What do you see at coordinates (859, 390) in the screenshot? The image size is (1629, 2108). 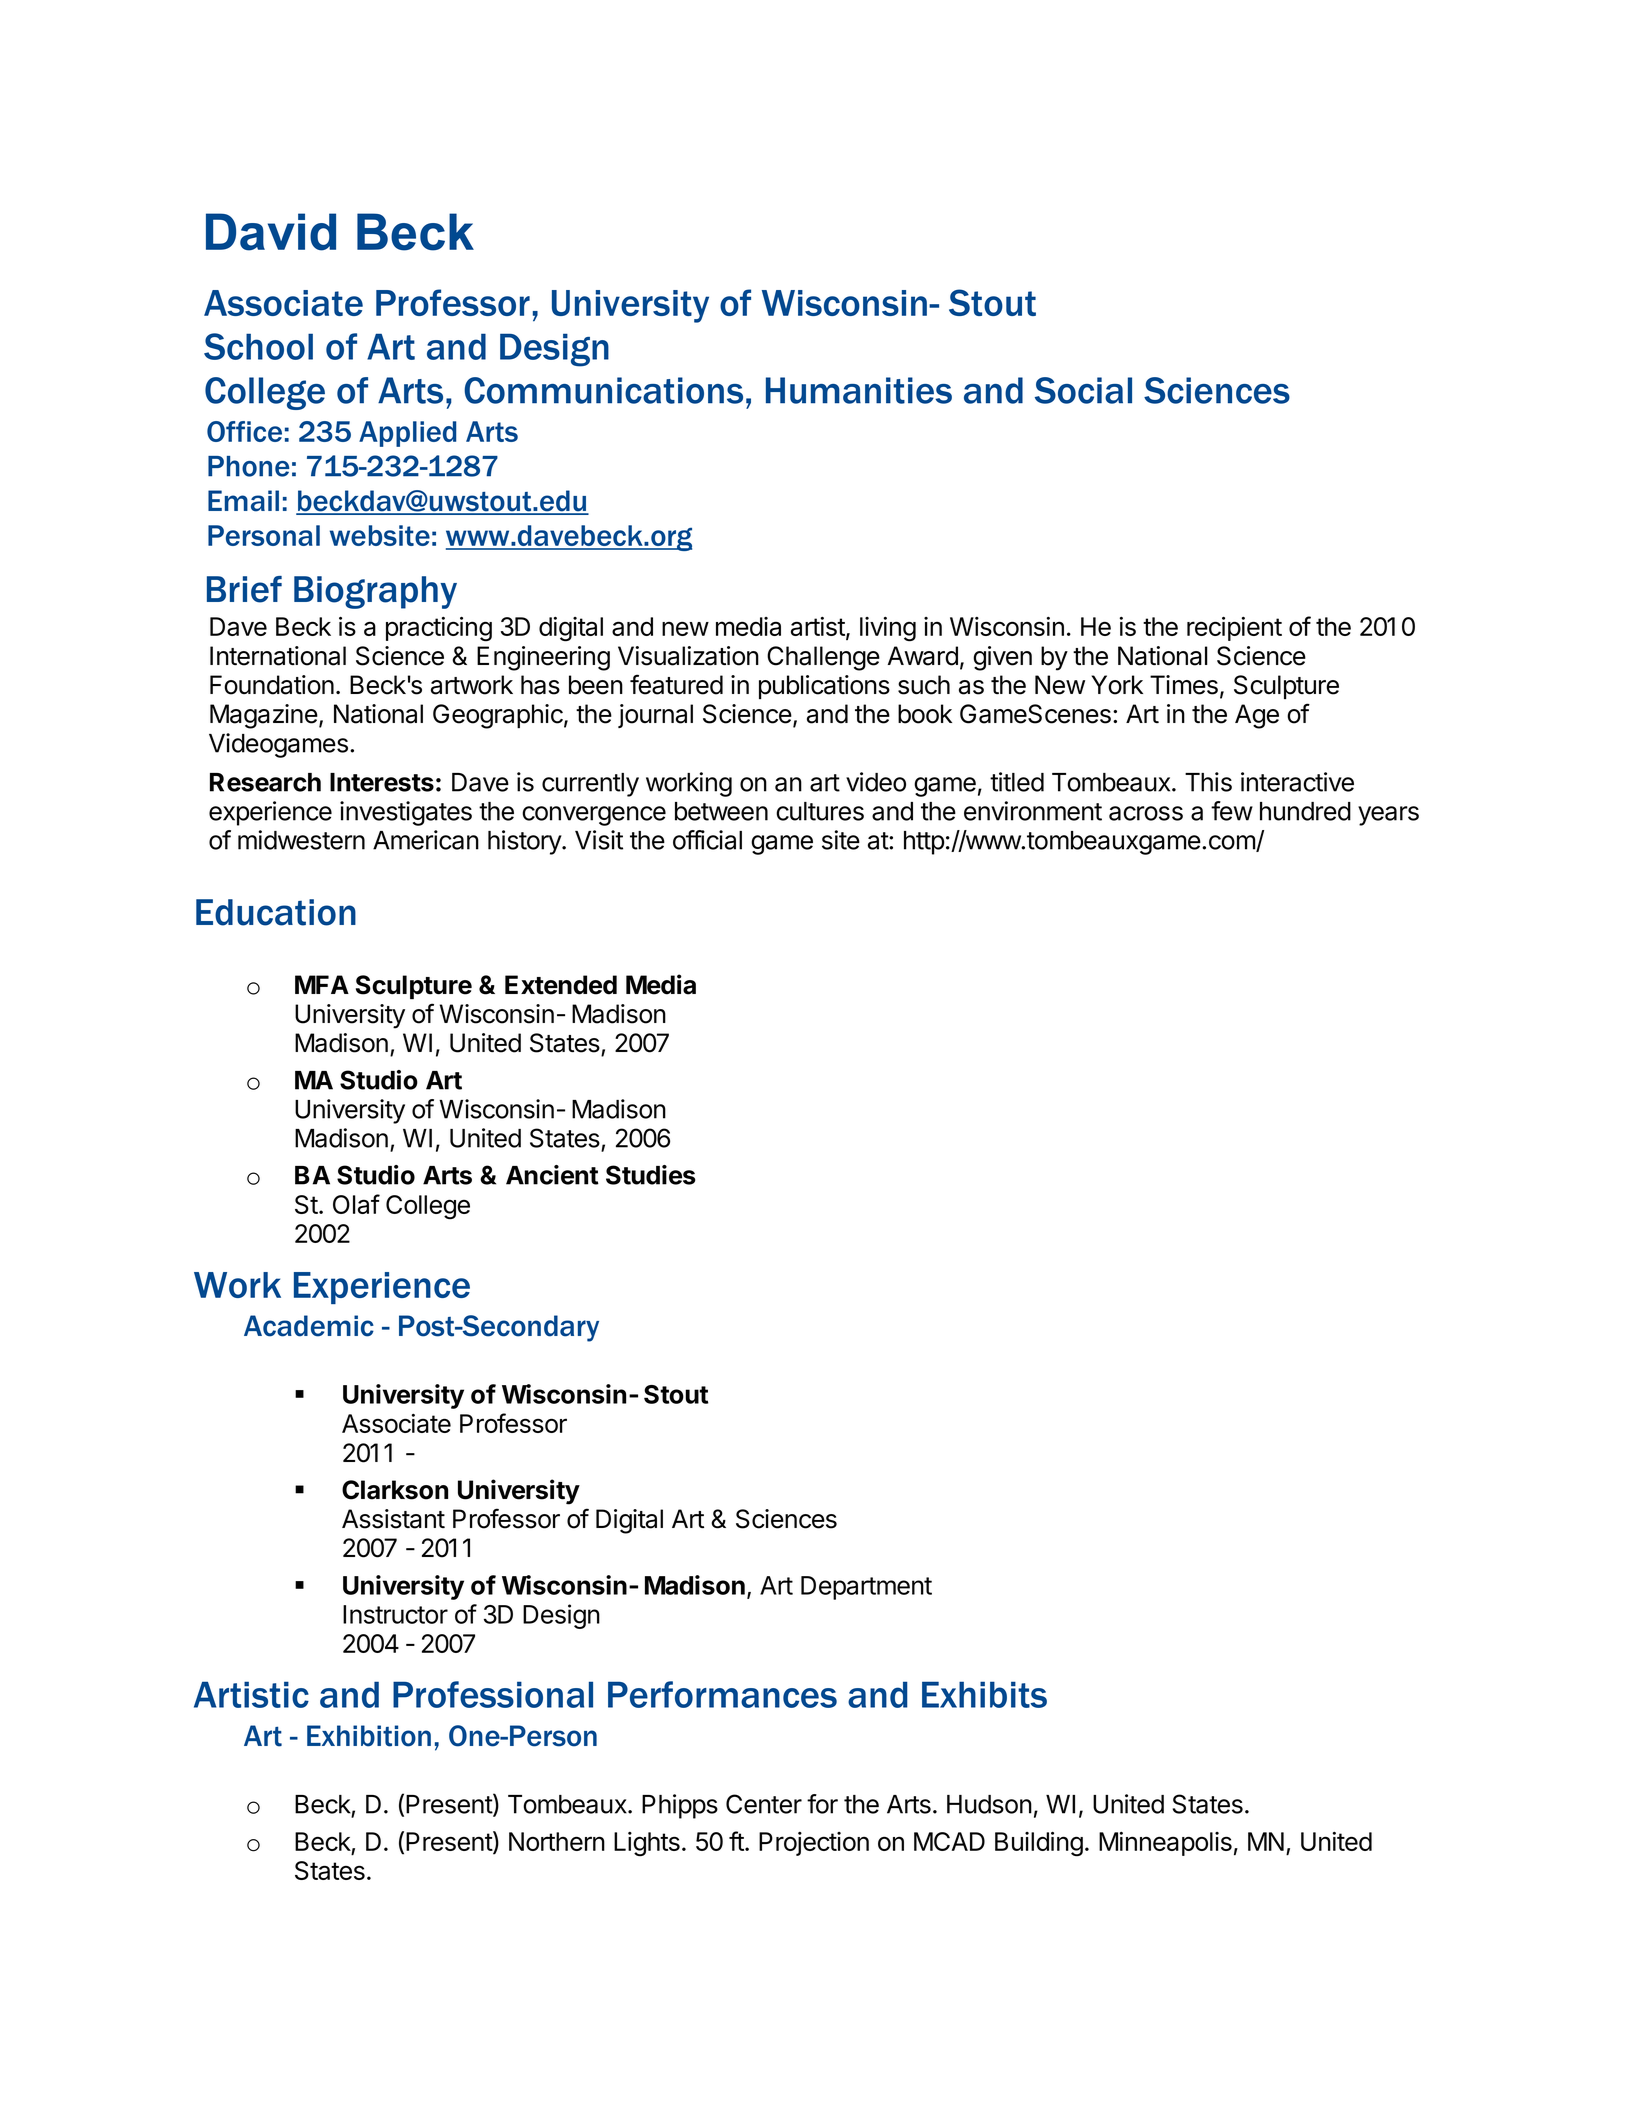 I see `Humanities` at bounding box center [859, 390].
